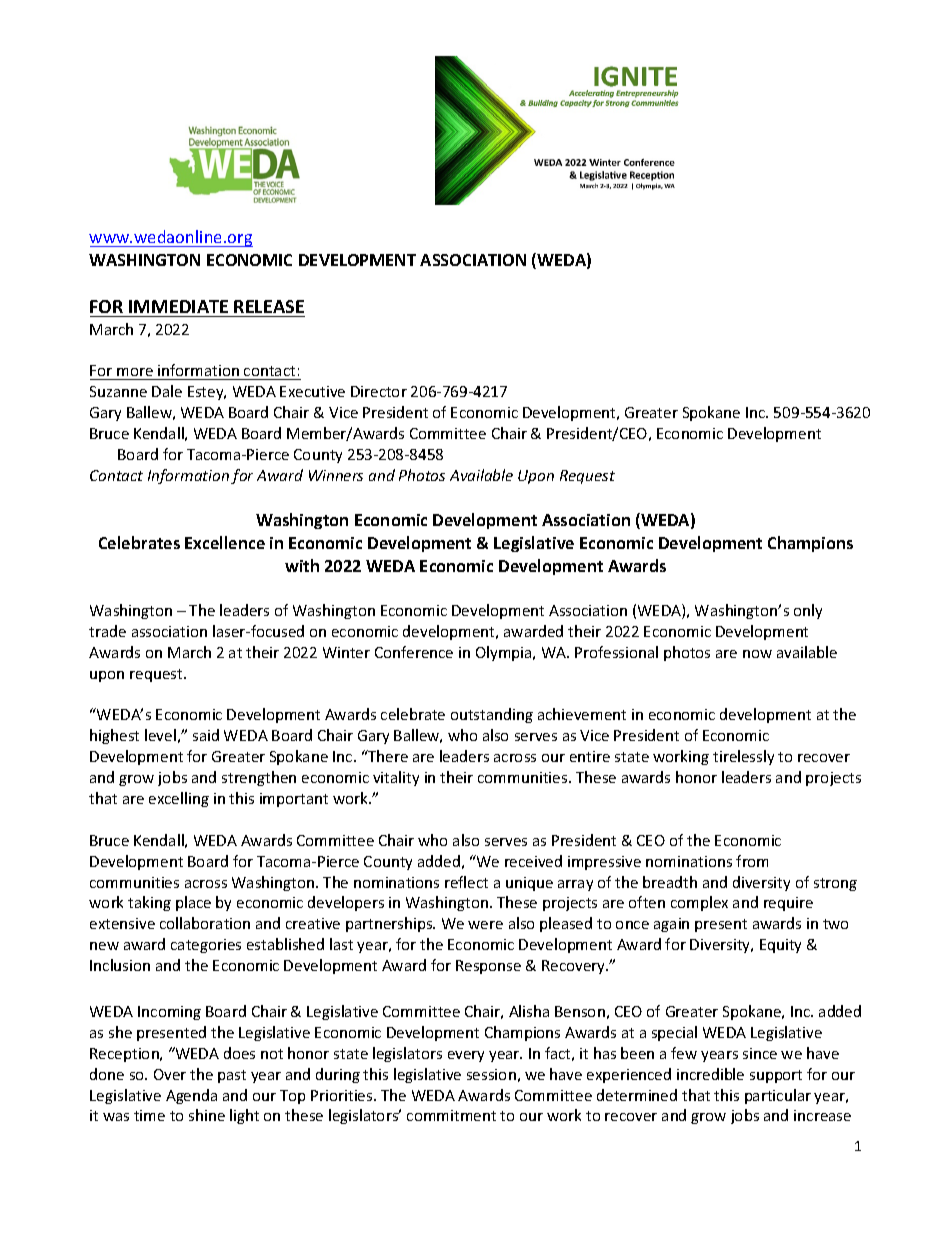 The image size is (952, 1233). Describe the element at coordinates (193, 903) in the screenshot. I see `place` at that location.
